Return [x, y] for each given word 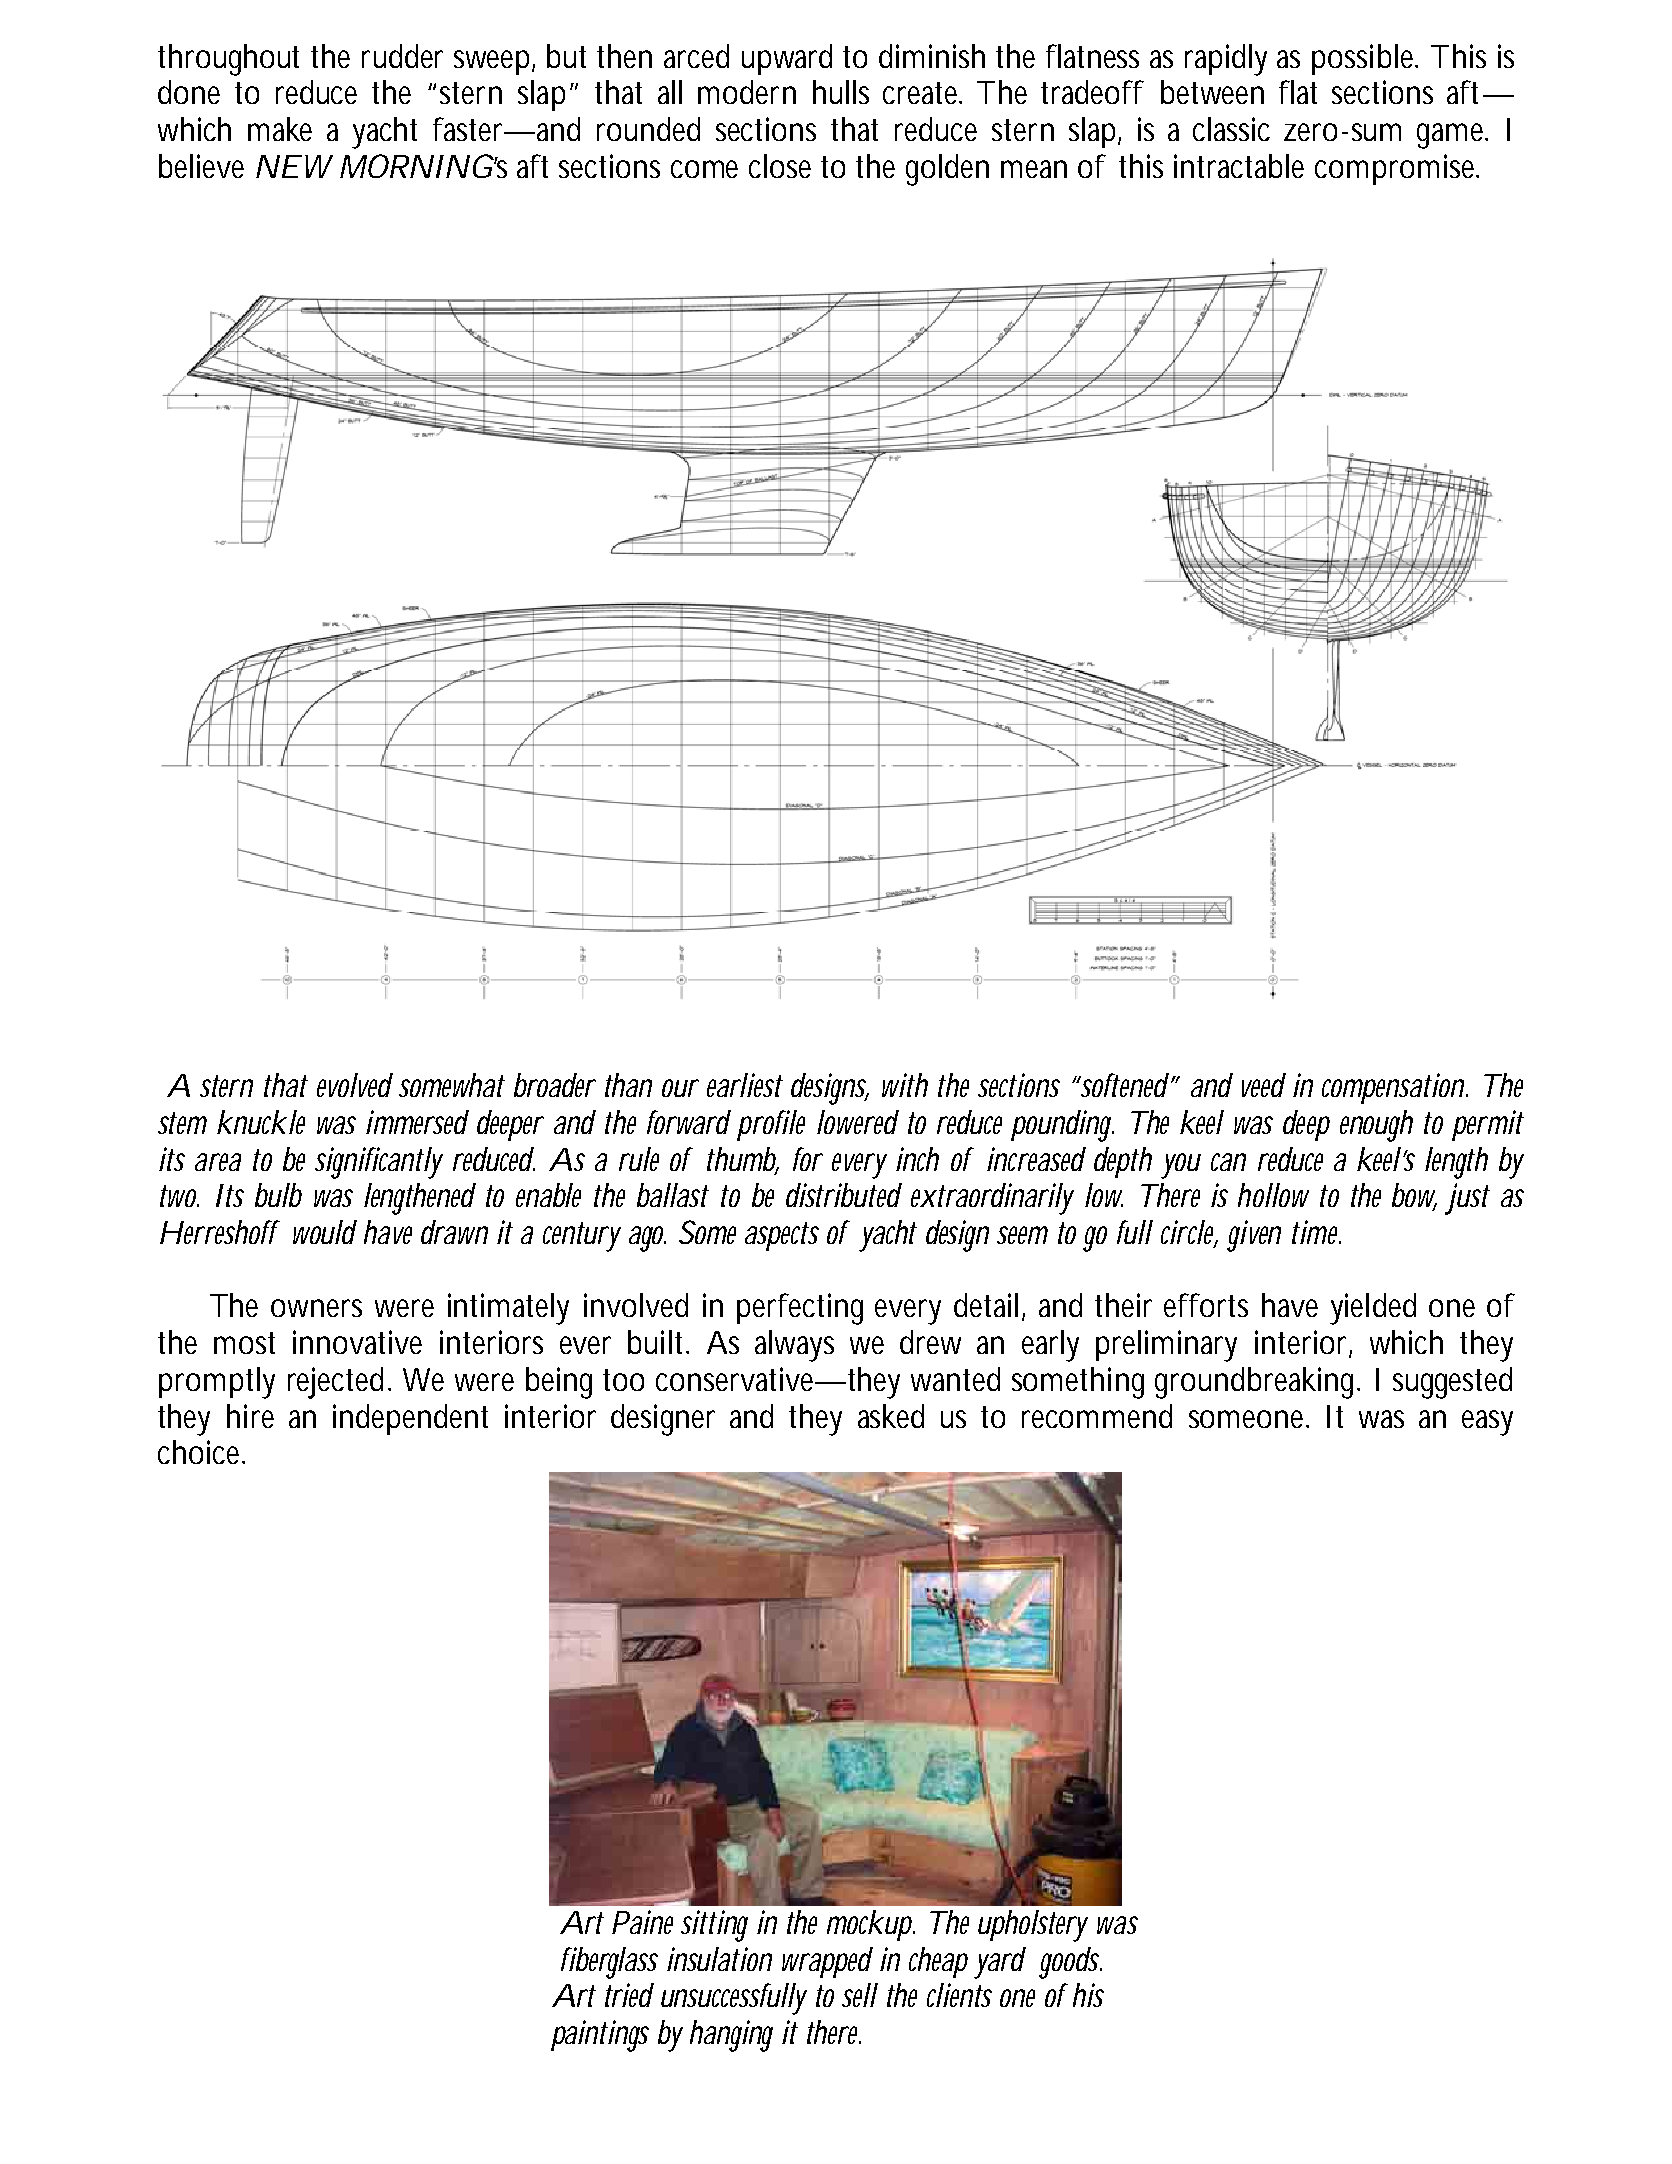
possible [1365, 59]
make [280, 129]
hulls [841, 92]
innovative [357, 1342]
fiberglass [609, 1963]
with [905, 1085]
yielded [1373, 1309]
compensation [1395, 1088]
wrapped [827, 1962]
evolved [355, 1085]
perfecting [800, 1309]
